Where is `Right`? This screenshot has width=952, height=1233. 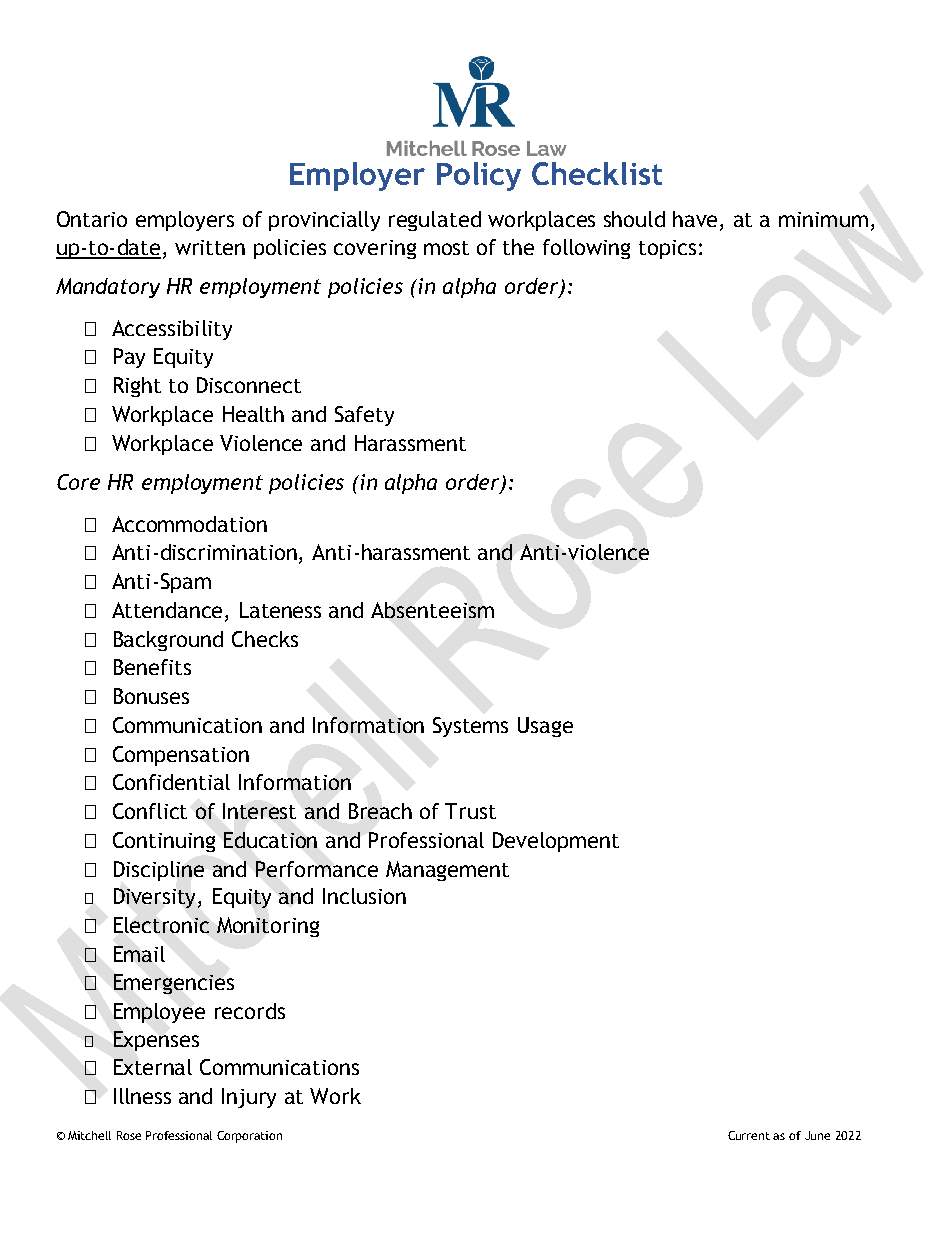 Right is located at coordinates (137, 387).
